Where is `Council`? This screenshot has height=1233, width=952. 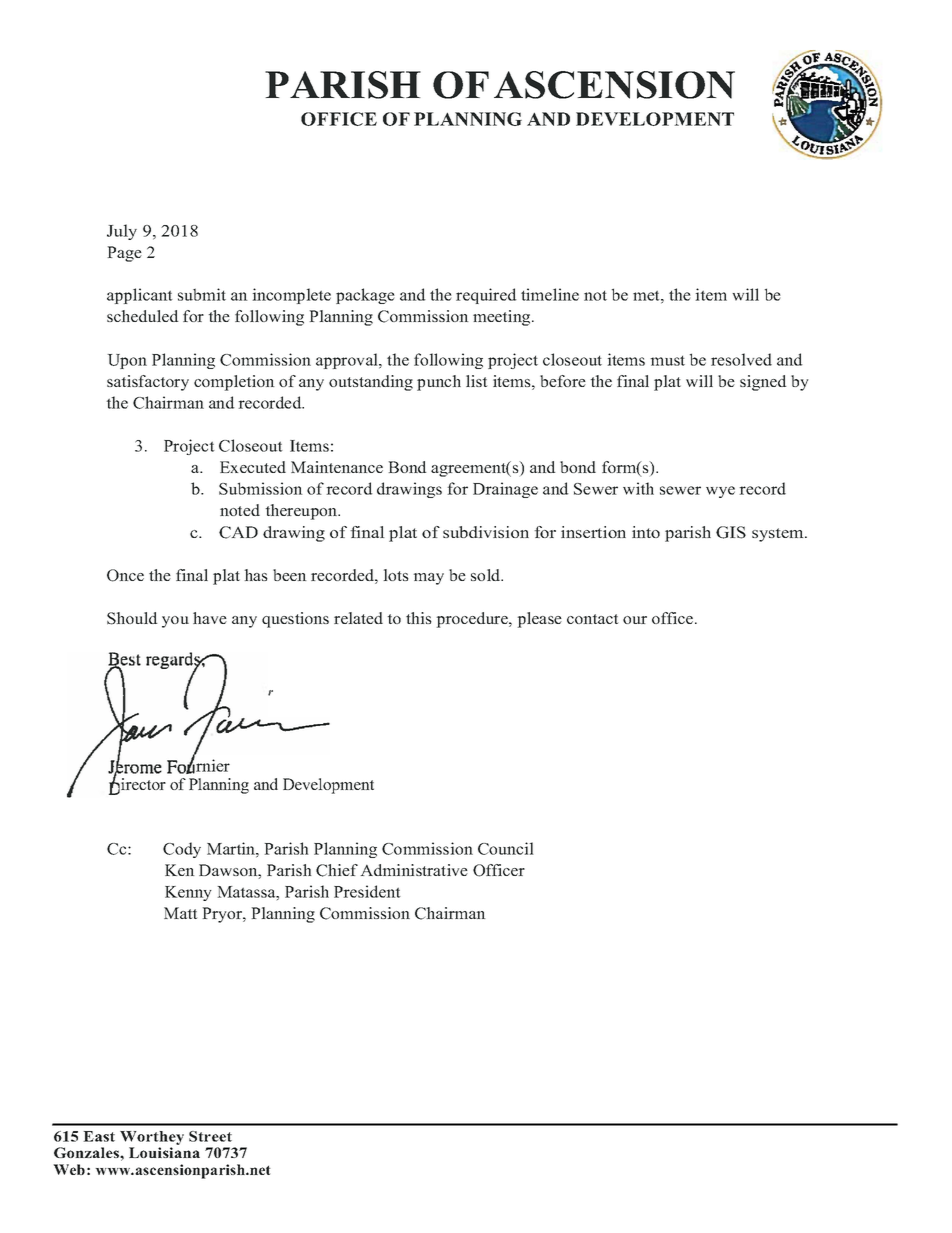
Council is located at coordinates (506, 848).
